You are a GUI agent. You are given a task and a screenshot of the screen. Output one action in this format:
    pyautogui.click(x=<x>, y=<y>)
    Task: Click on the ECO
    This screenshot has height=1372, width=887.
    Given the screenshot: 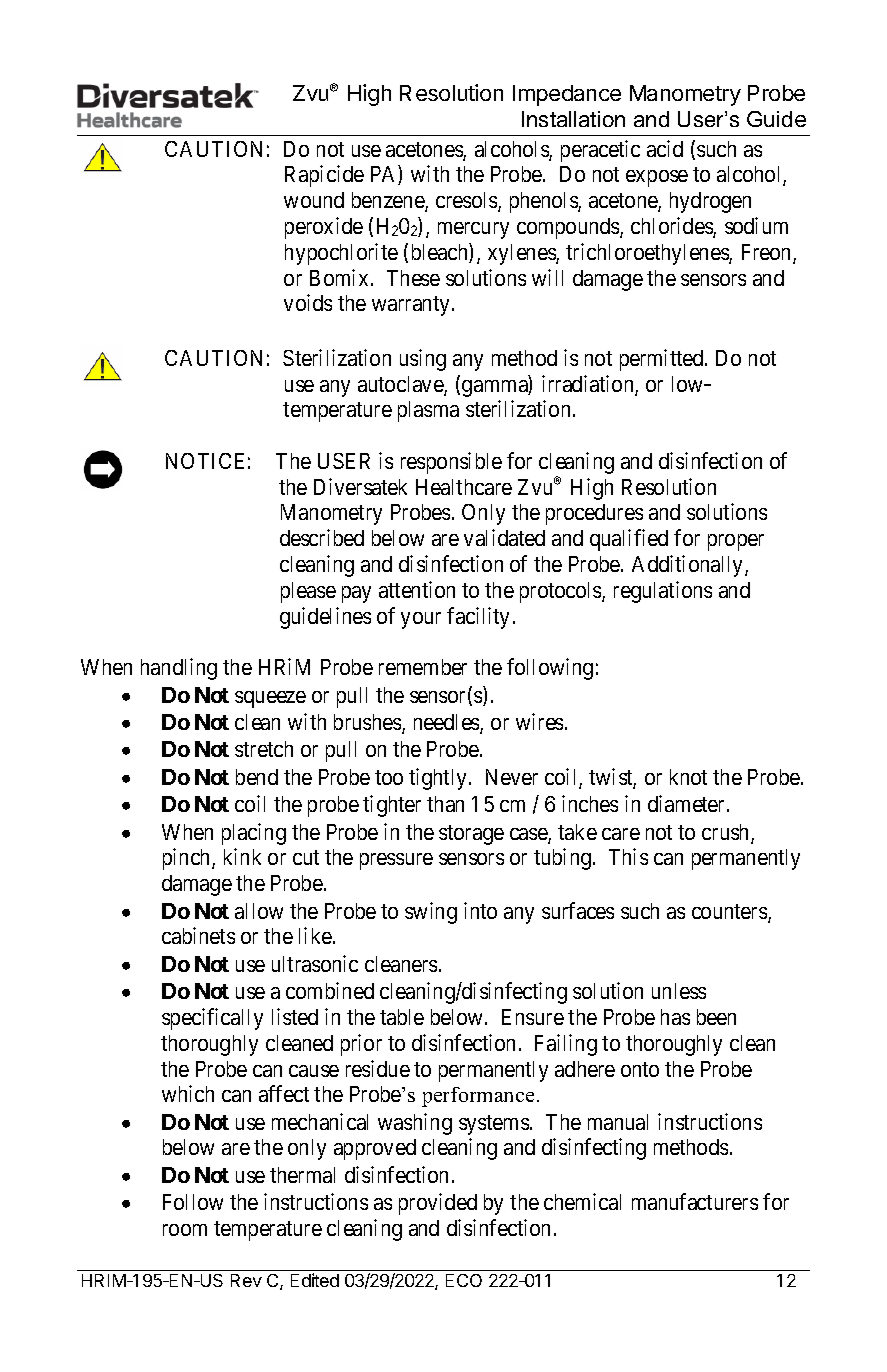 What is the action you would take?
    pyautogui.click(x=464, y=1280)
